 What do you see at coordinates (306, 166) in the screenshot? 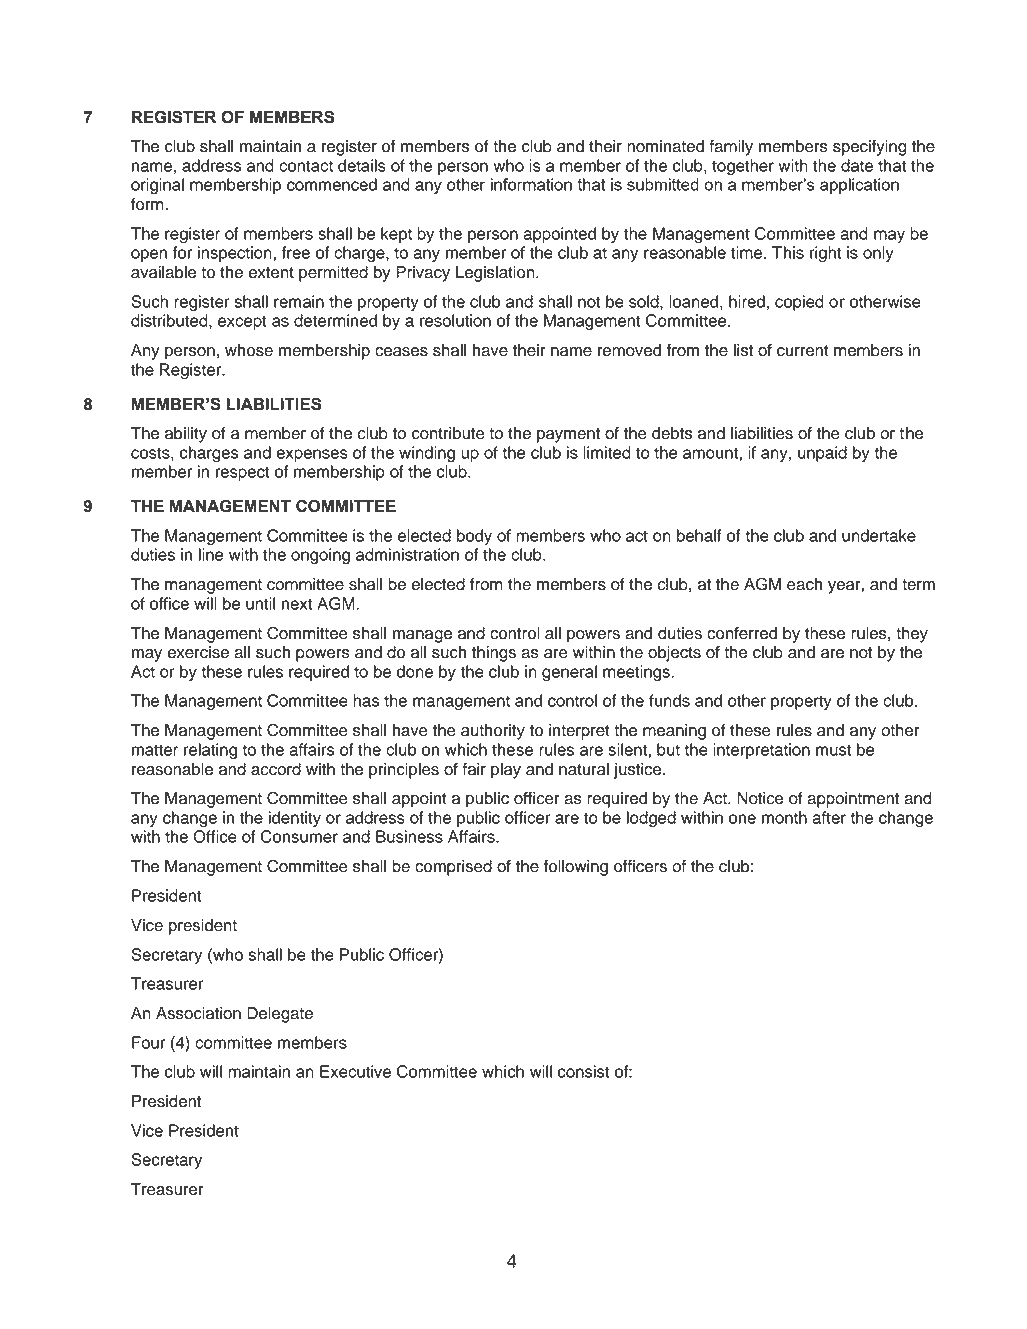
I see `contact` at bounding box center [306, 166].
